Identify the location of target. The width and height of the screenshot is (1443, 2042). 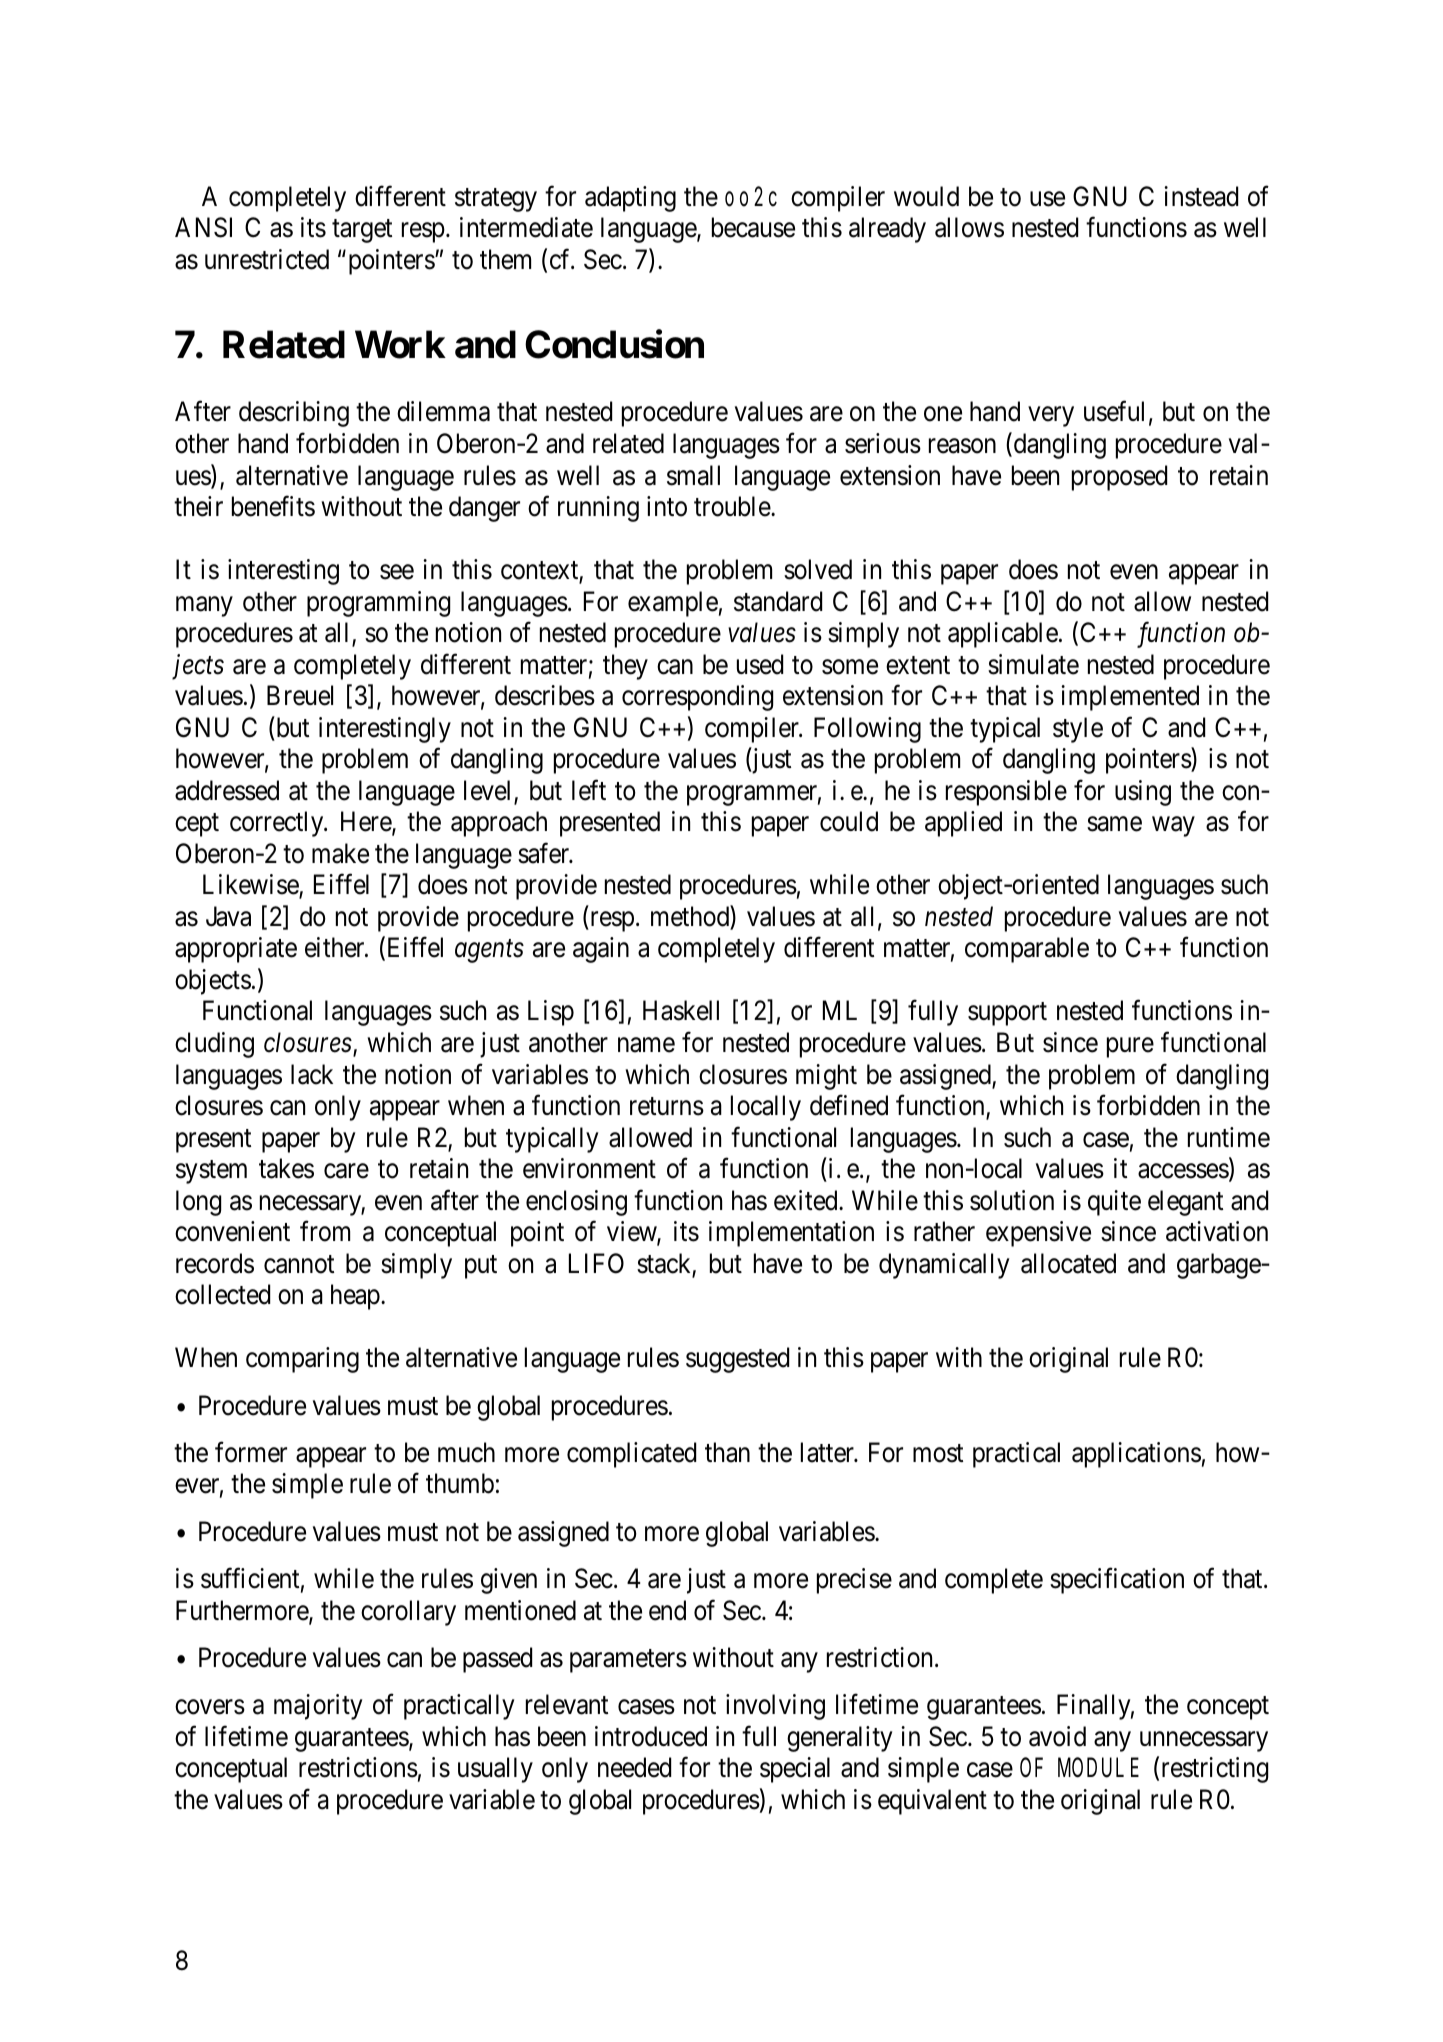
(362, 231).
